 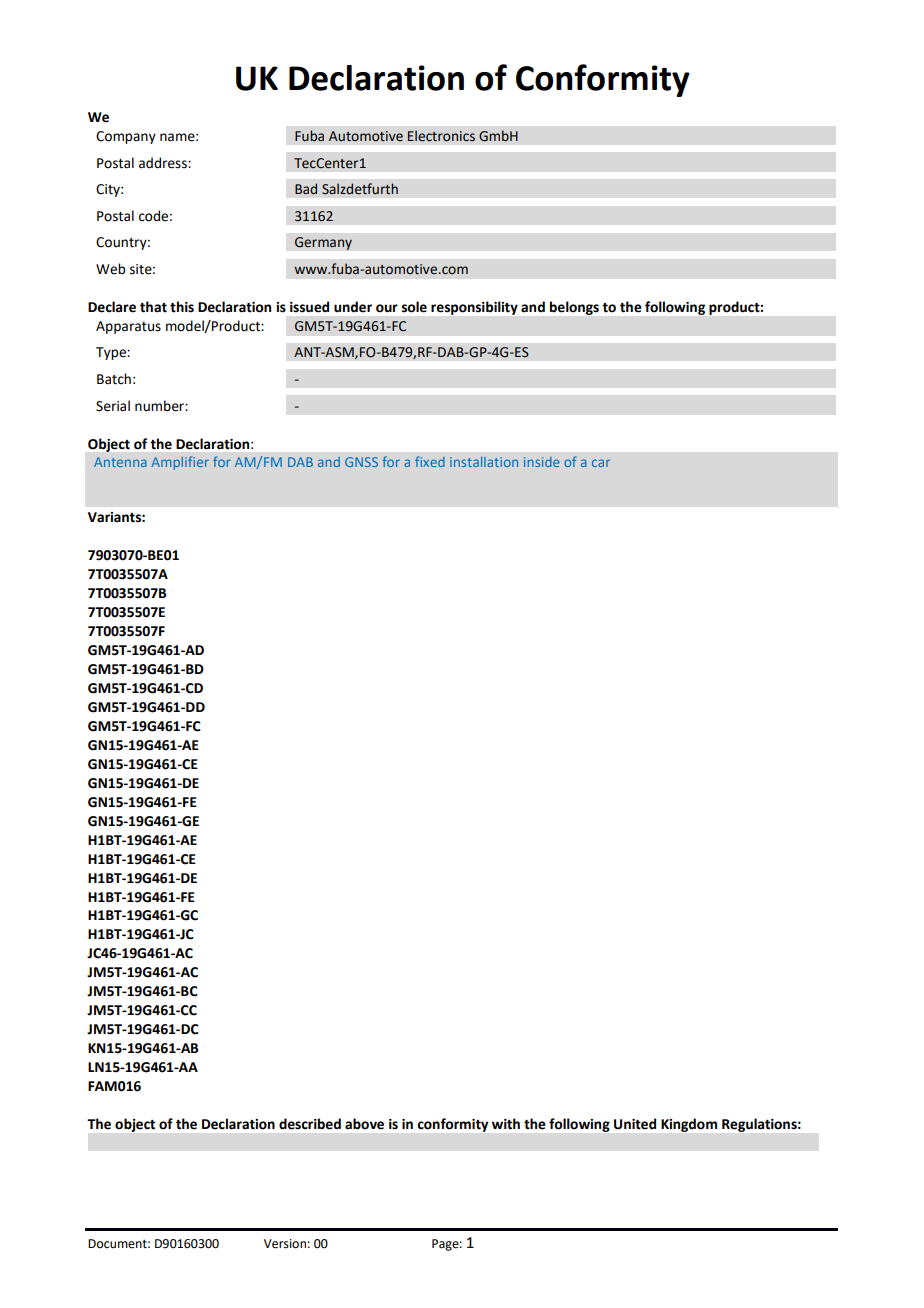 What do you see at coordinates (601, 463) in the screenshot?
I see `car` at bounding box center [601, 463].
